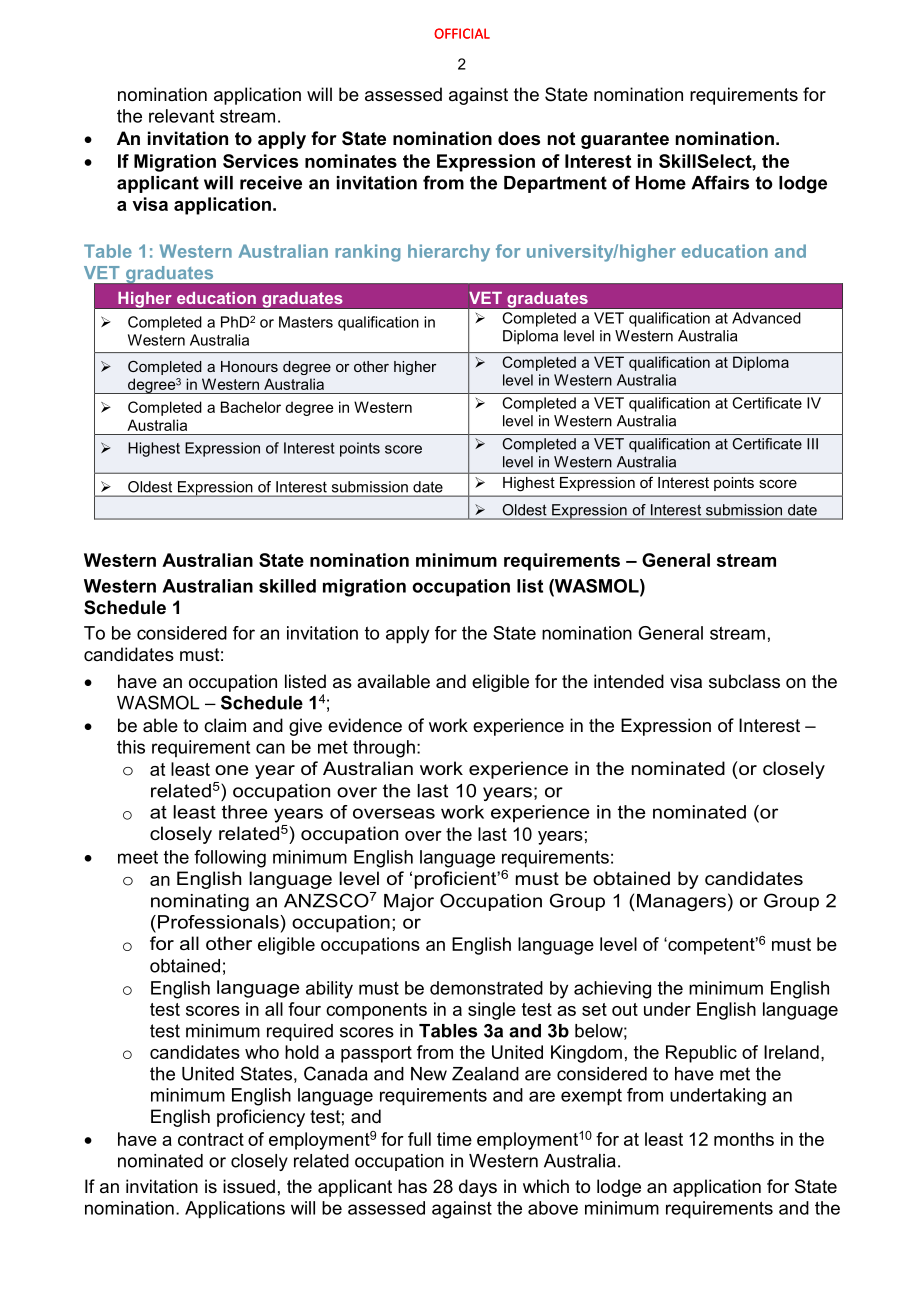 This screenshot has height=1308, width=924. Describe the element at coordinates (812, 444) in the screenshot. I see `III` at that location.
